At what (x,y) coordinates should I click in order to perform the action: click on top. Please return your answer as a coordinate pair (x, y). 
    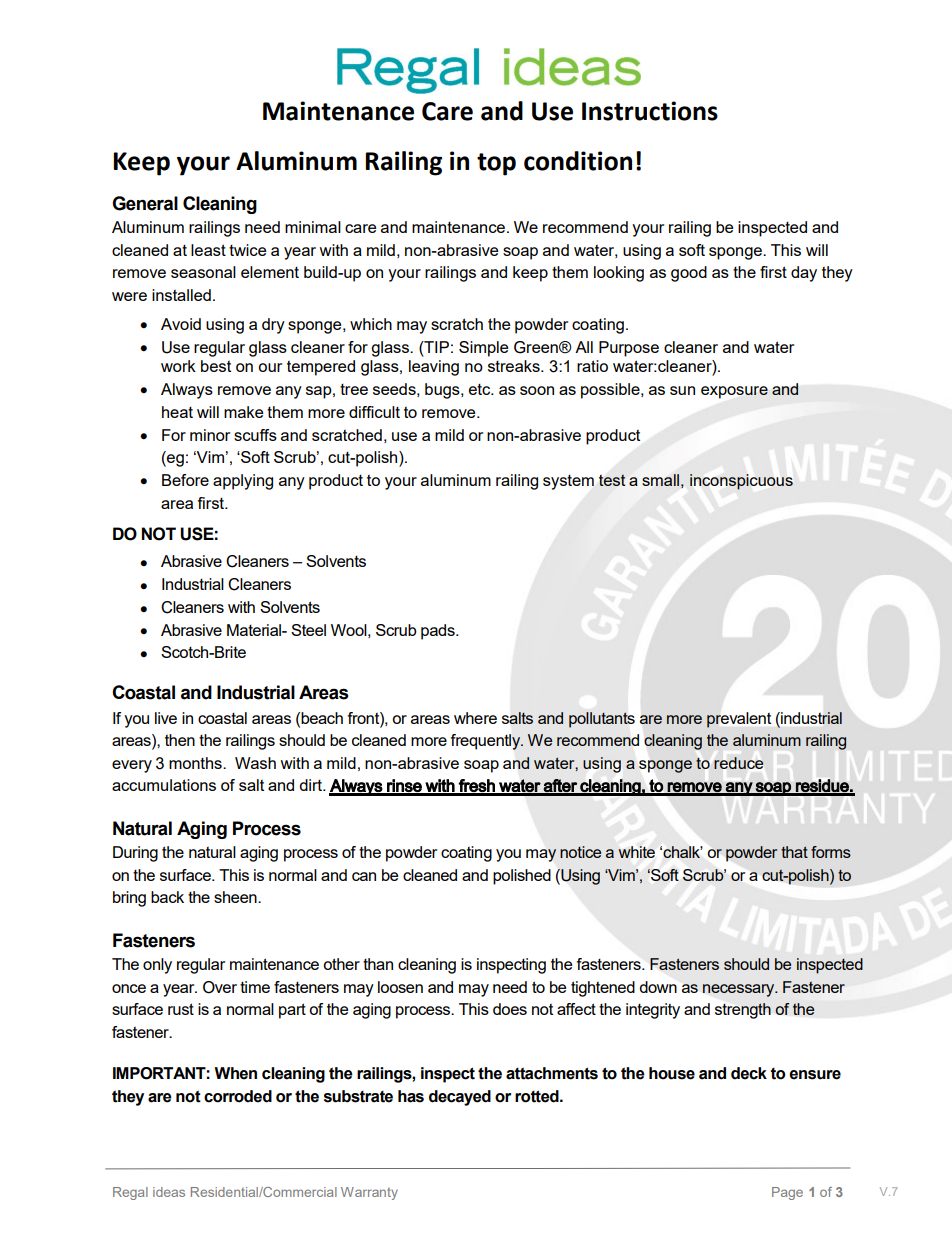
    Looking at the image, I should click on (496, 164).
